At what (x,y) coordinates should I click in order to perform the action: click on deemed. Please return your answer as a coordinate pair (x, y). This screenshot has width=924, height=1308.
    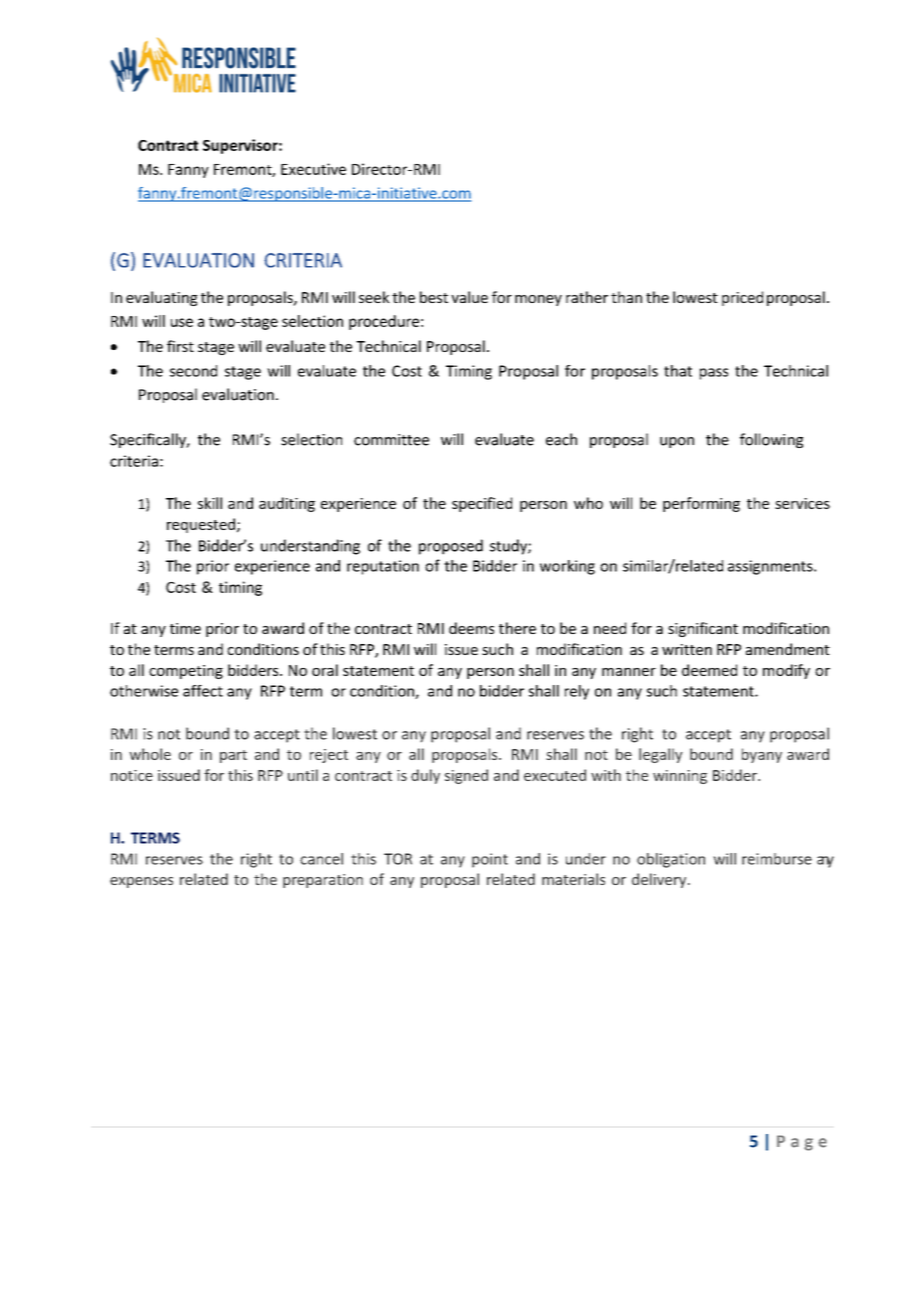
    Looking at the image, I should click on (709, 670).
